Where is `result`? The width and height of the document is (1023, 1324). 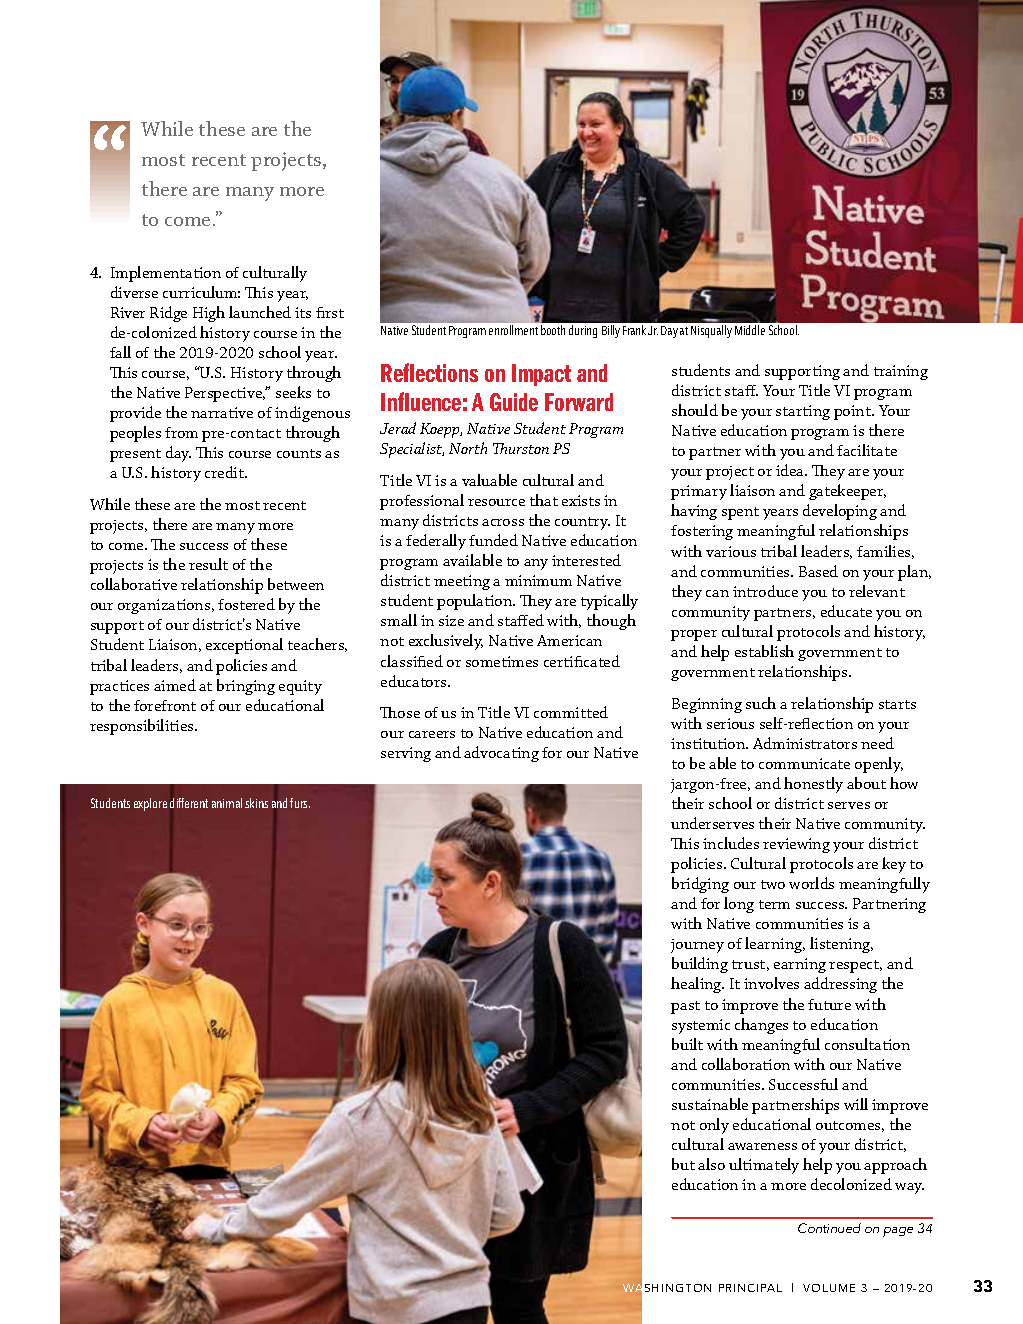 result is located at coordinates (208, 564).
